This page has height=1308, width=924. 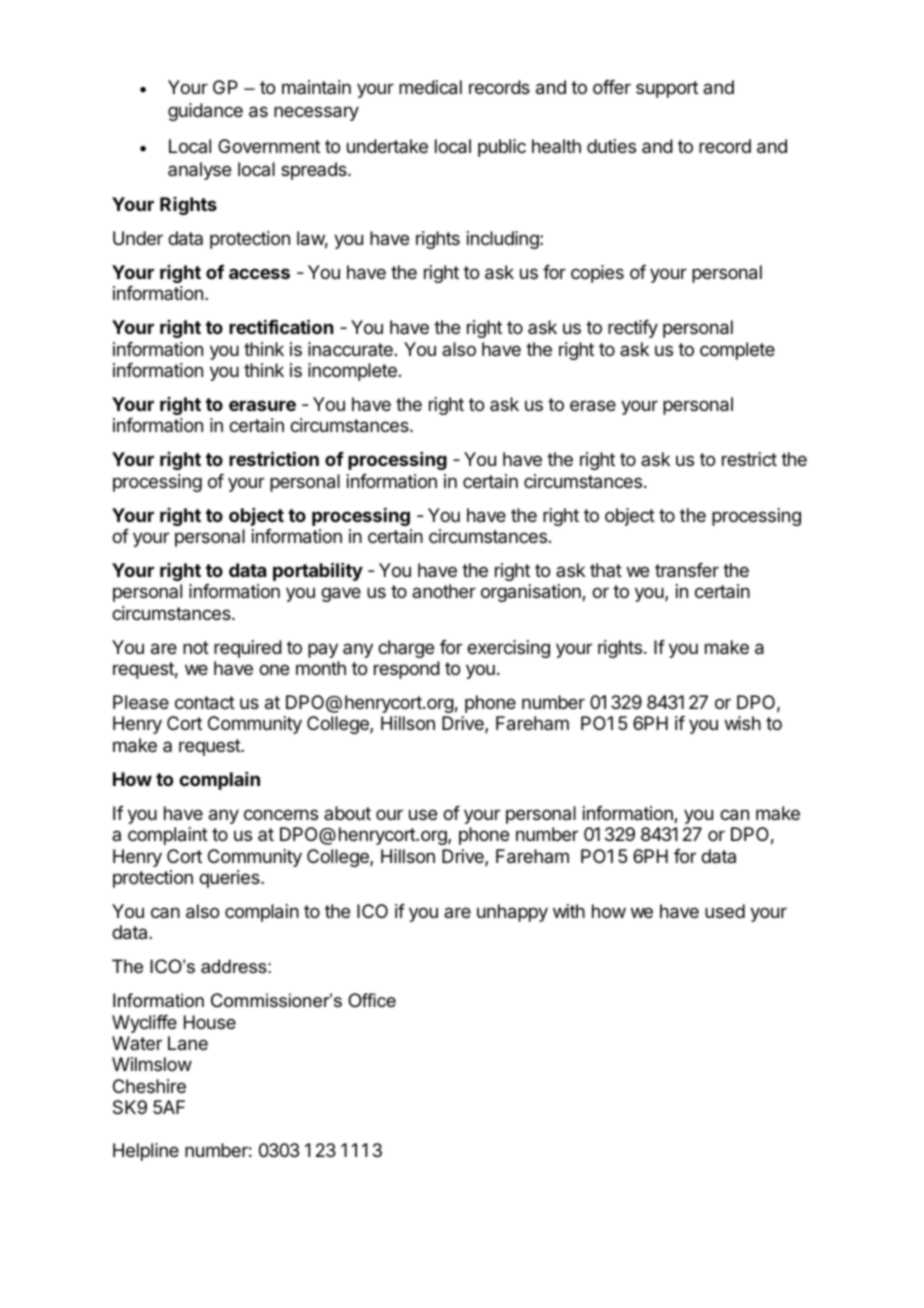 I want to click on erase, so click(x=593, y=406).
